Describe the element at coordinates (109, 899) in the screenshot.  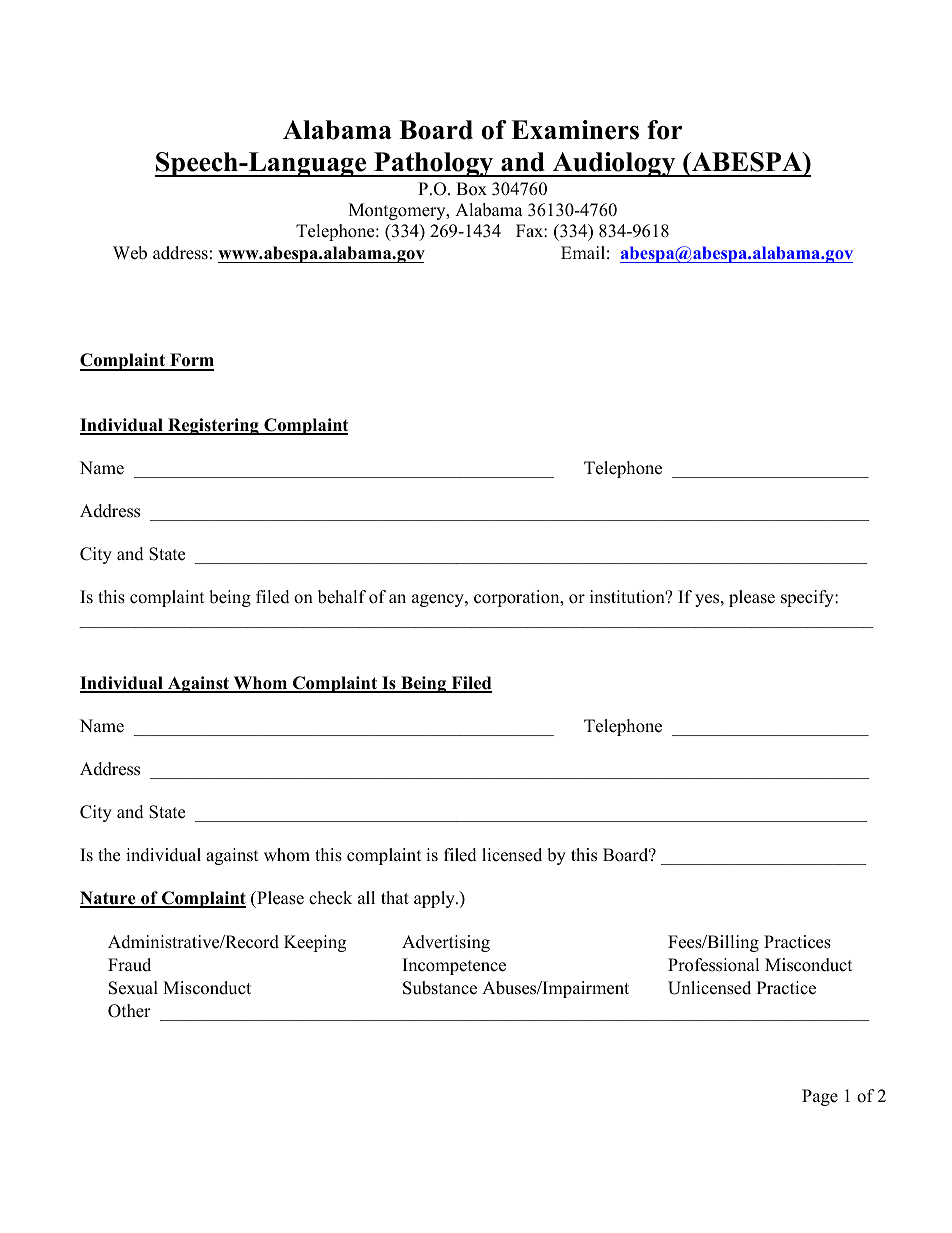
I see `Nature` at that location.
